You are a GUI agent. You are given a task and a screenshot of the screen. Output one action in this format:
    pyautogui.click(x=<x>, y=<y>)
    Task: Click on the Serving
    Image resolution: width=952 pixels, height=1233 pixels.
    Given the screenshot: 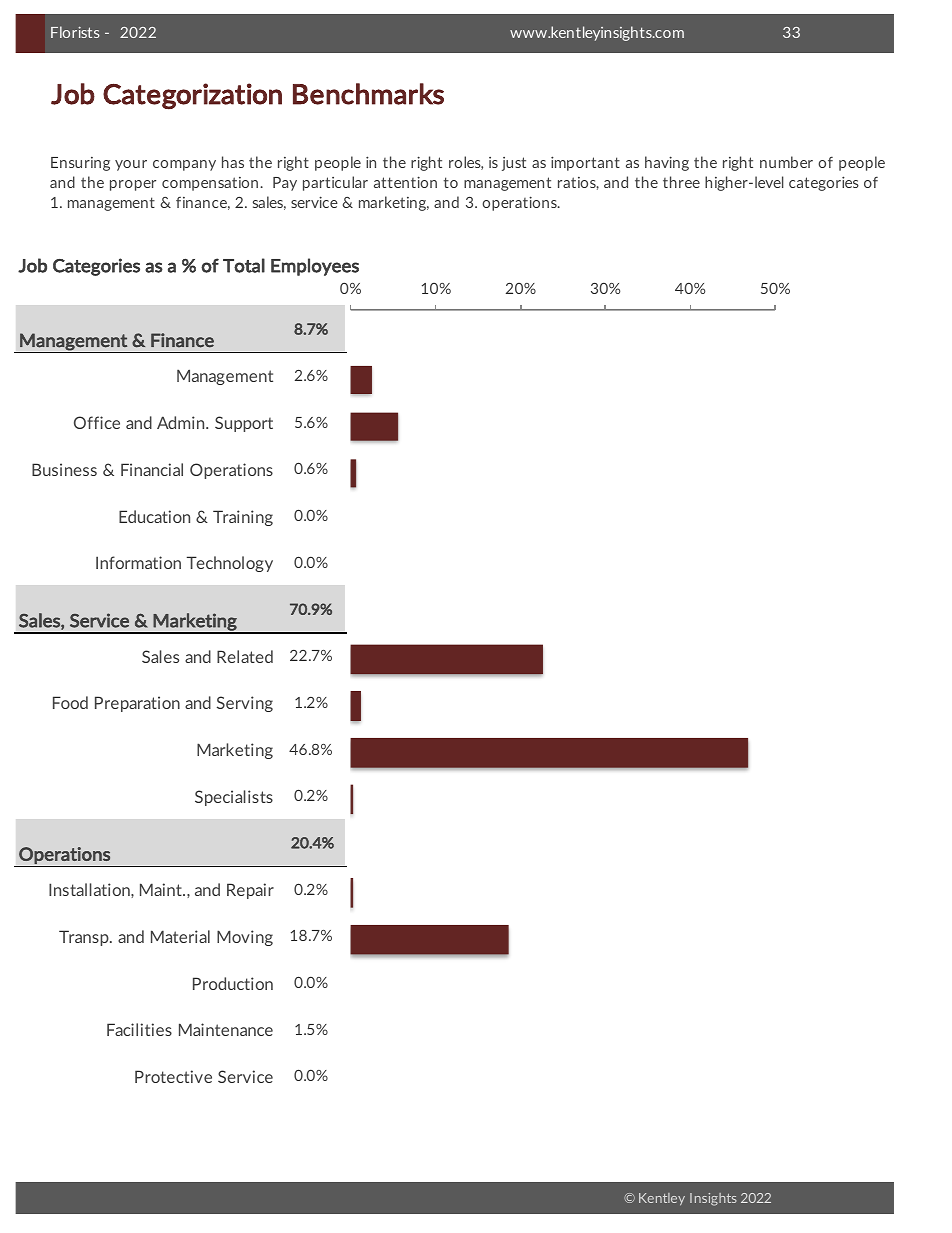 What is the action you would take?
    pyautogui.click(x=245, y=704)
